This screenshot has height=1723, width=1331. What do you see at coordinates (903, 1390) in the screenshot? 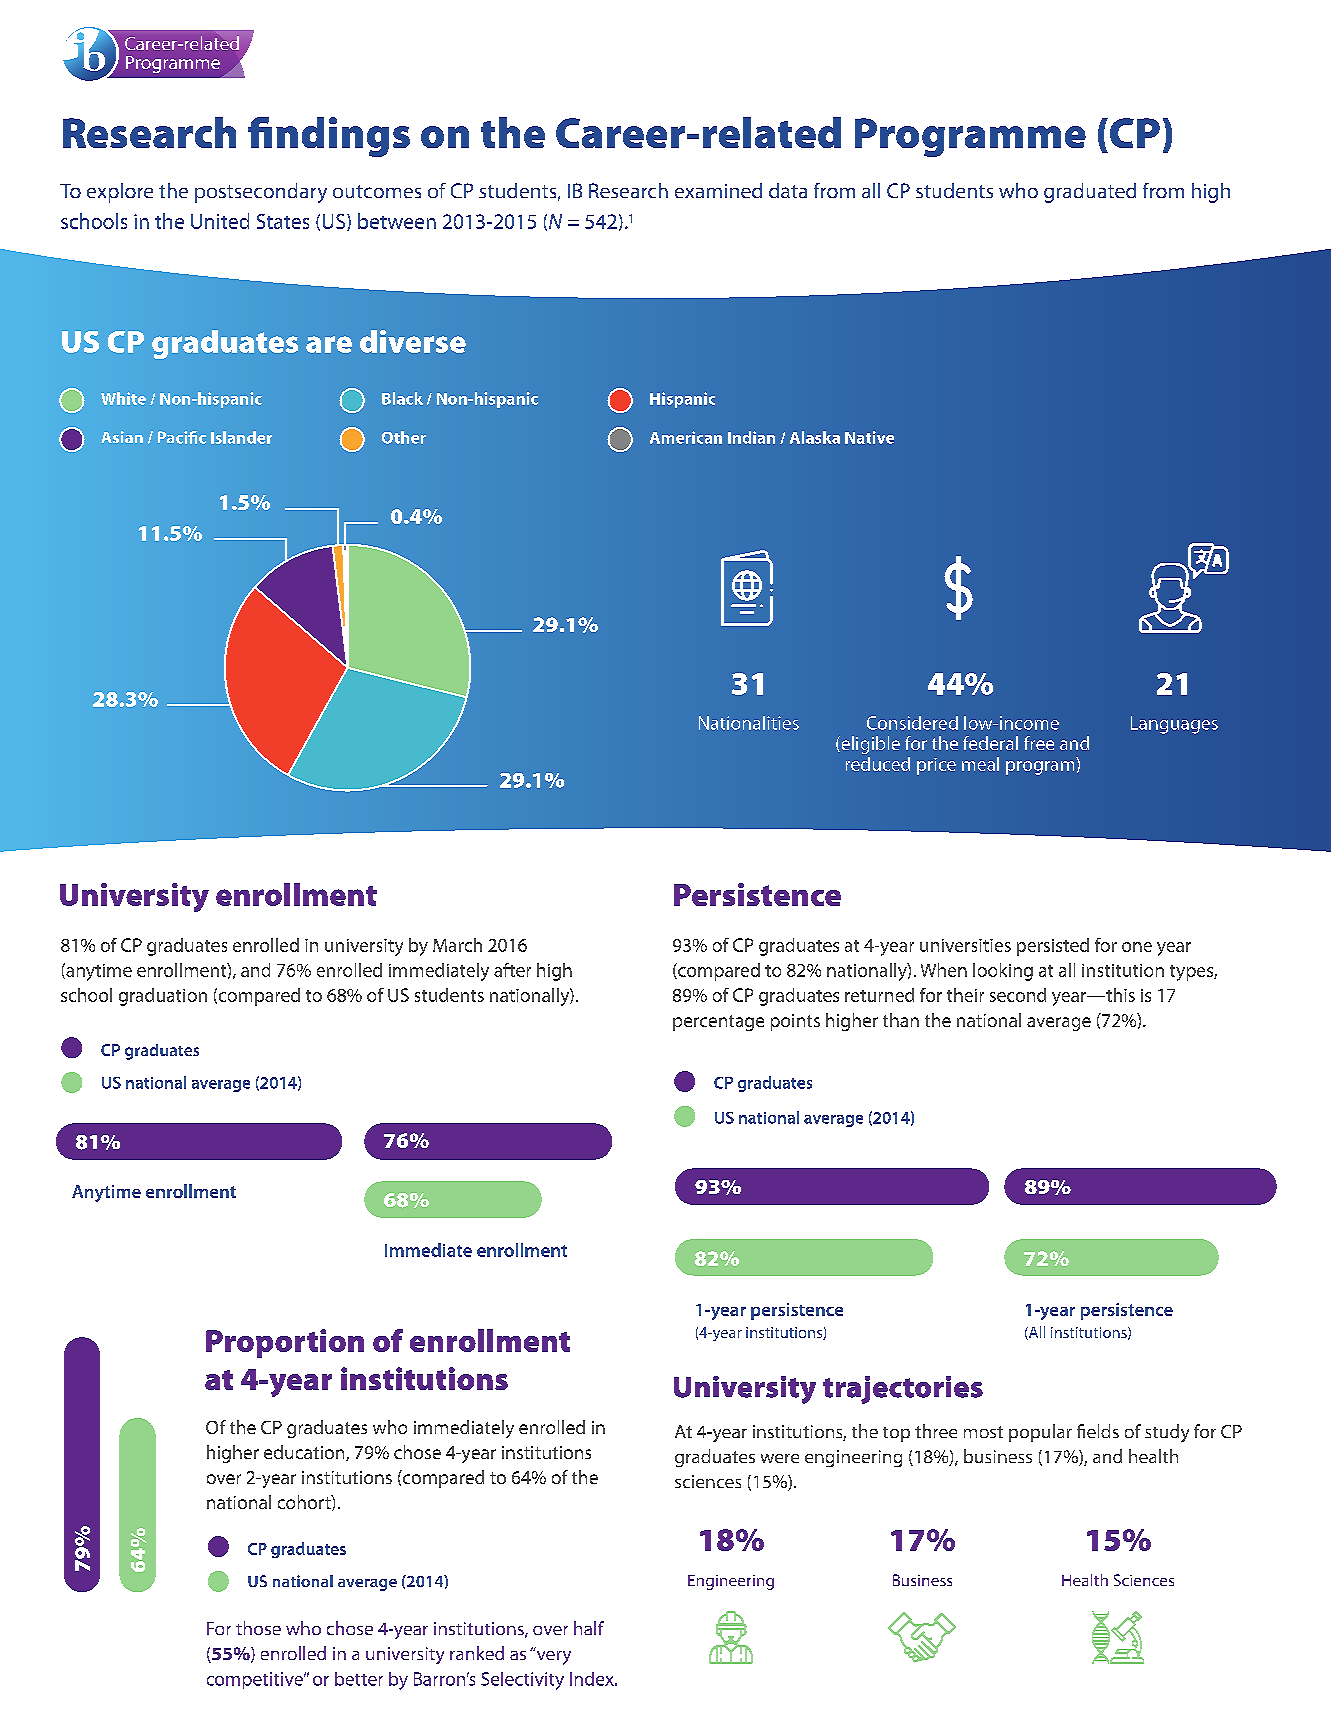
I see `trajectories` at bounding box center [903, 1390].
